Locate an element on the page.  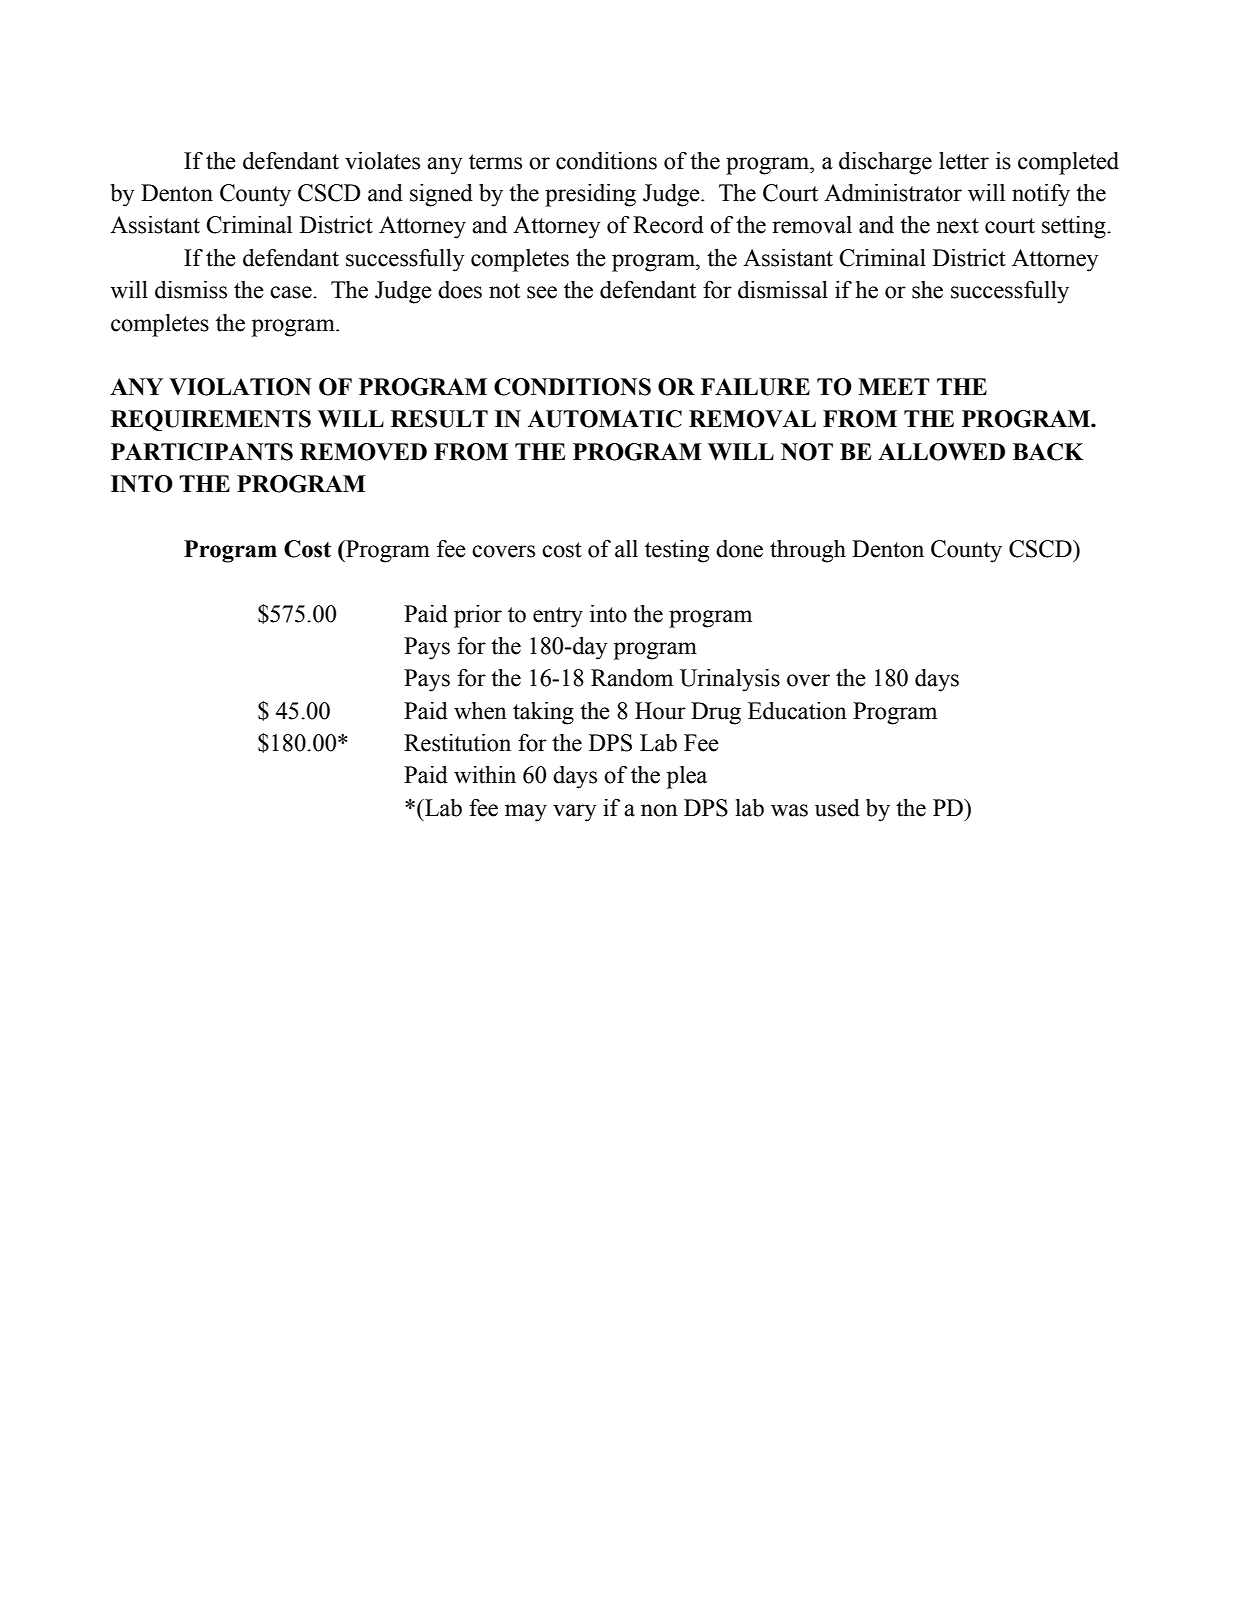
non is located at coordinates (659, 810).
